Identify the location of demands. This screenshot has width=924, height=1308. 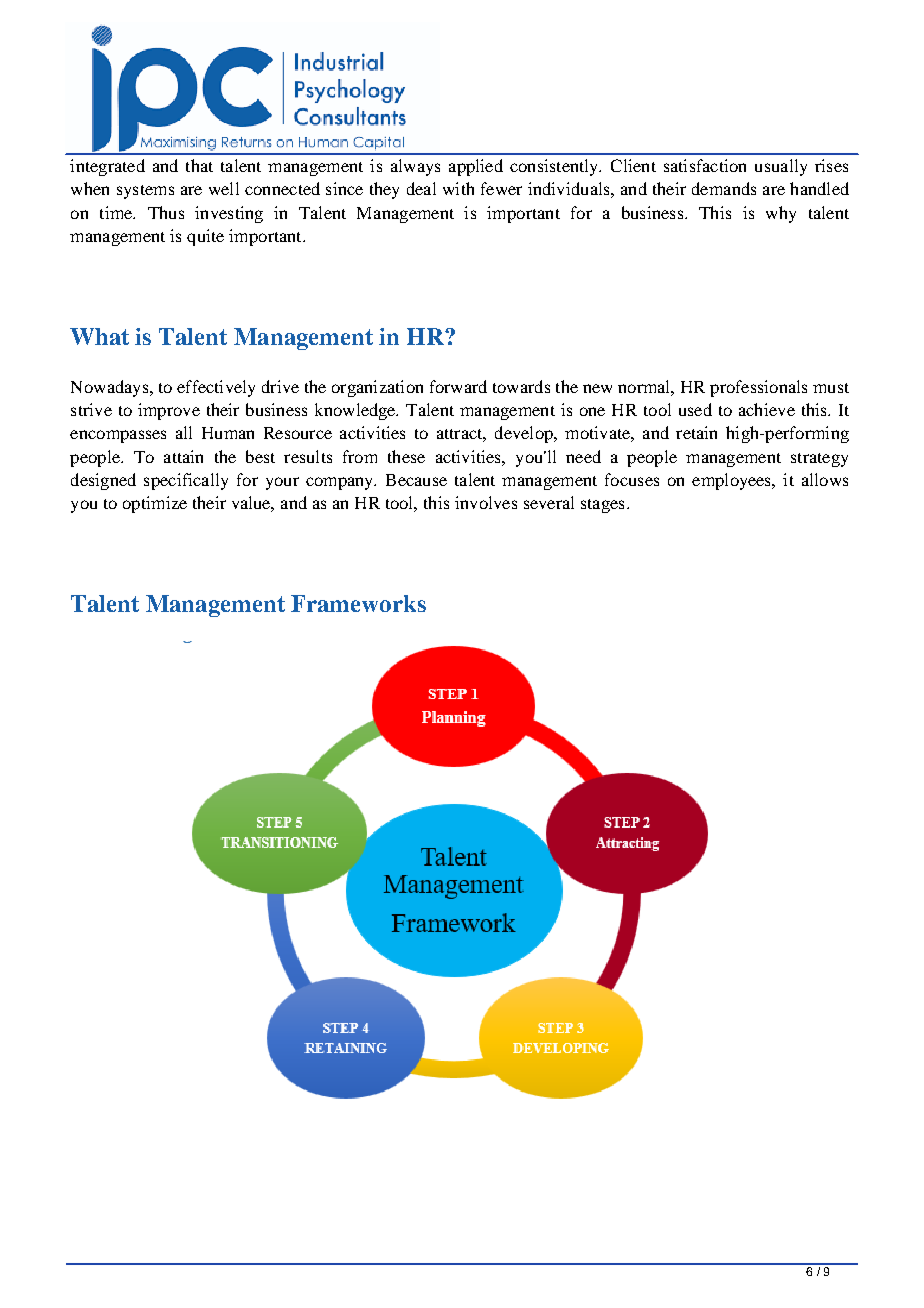
(724, 188).
